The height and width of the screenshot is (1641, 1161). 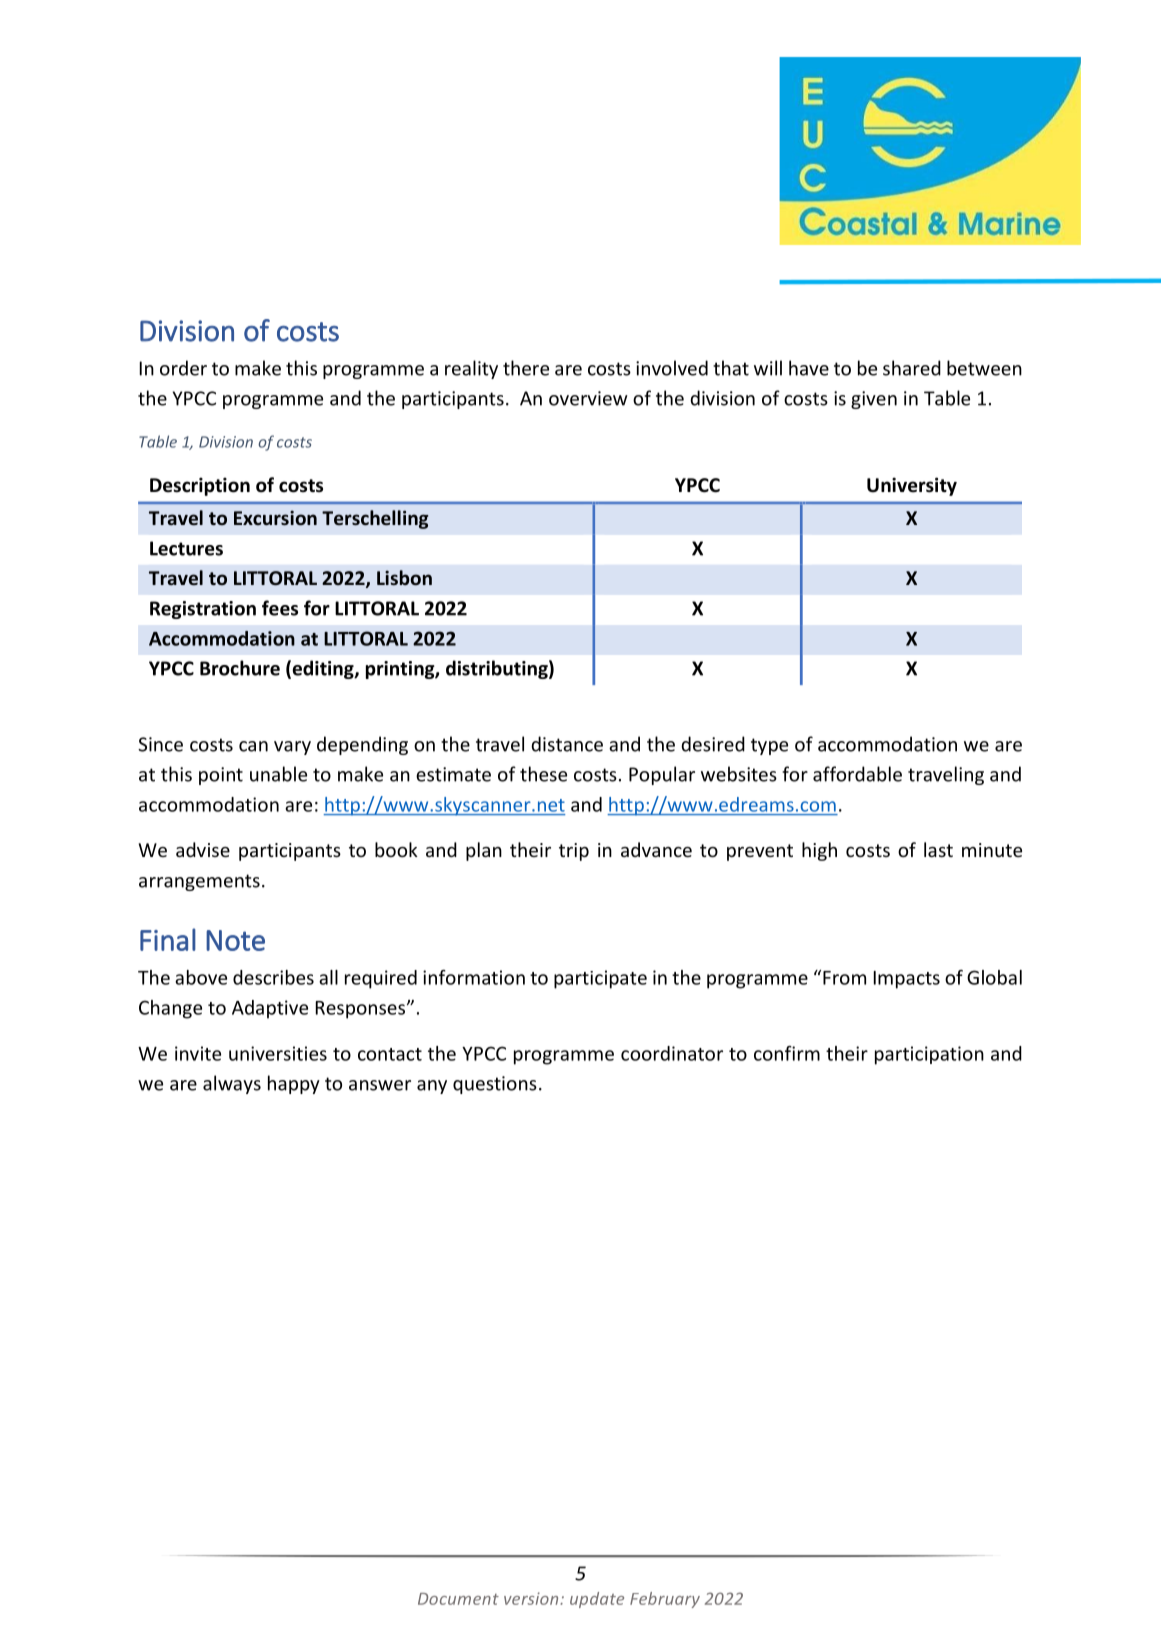 What do you see at coordinates (588, 398) in the screenshot?
I see `overview` at bounding box center [588, 398].
